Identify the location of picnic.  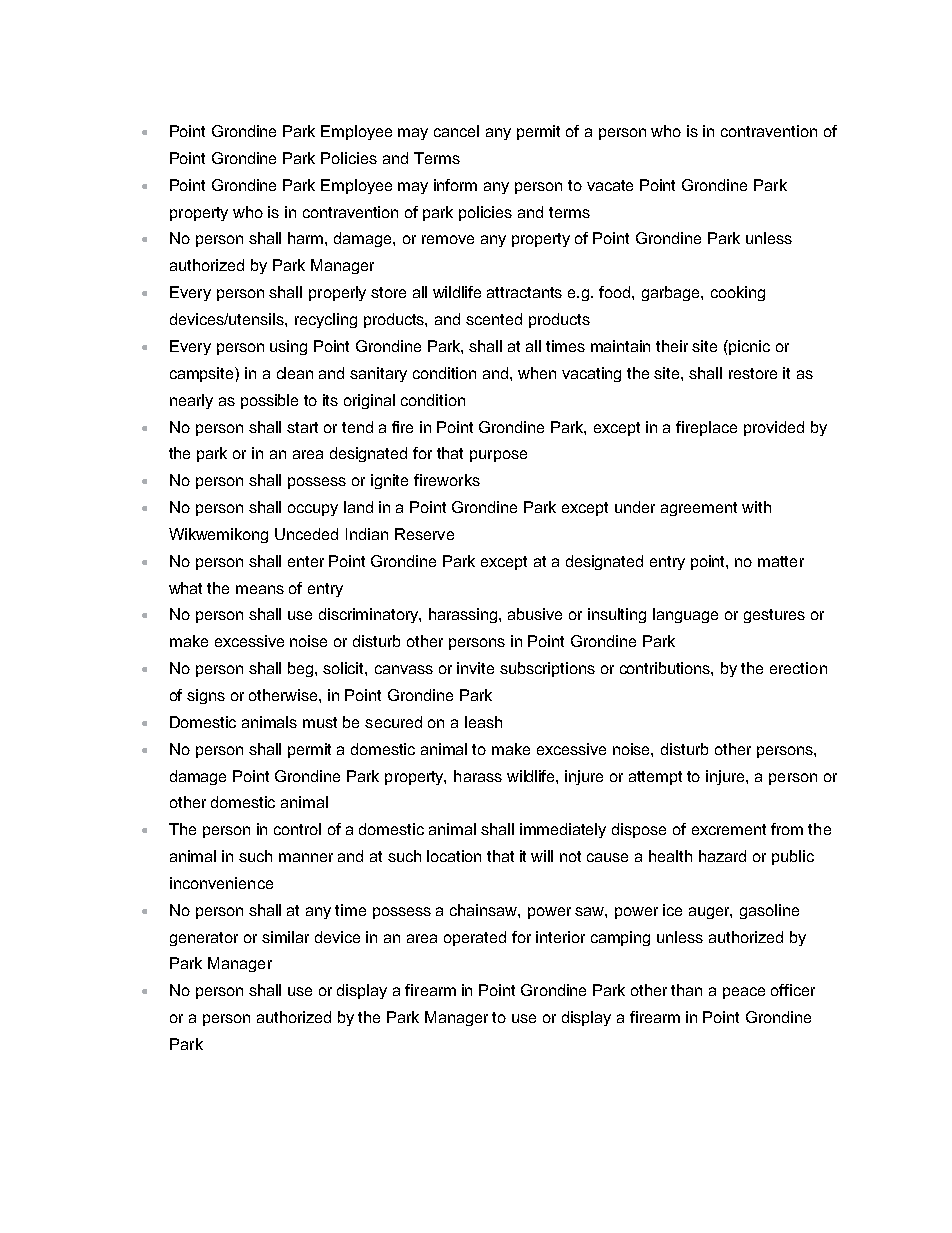
(748, 347).
